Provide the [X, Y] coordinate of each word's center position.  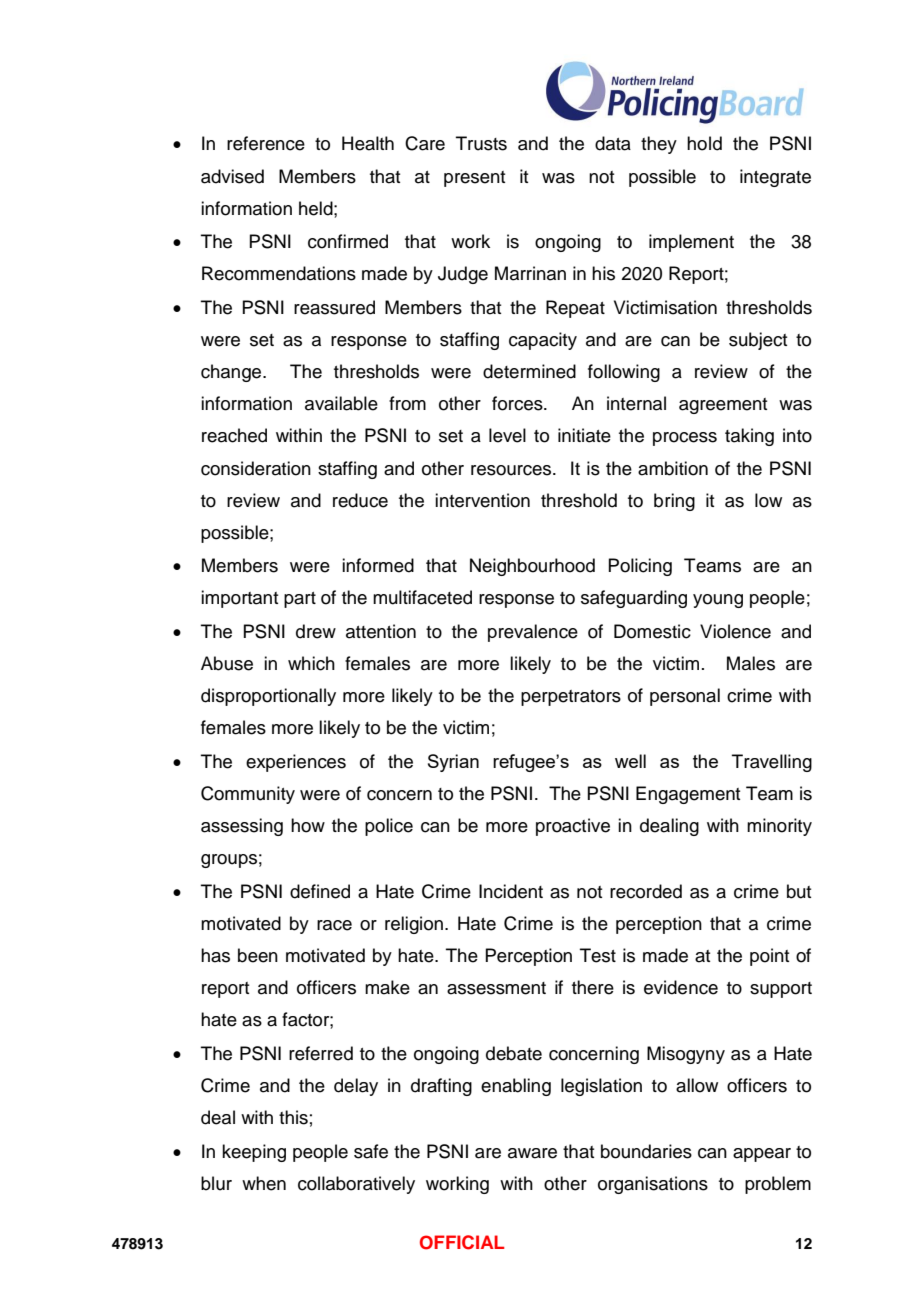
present [474, 179]
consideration [256, 468]
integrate [775, 178]
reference [266, 143]
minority [779, 827]
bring [674, 502]
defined [320, 891]
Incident [511, 891]
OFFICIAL [462, 1242]
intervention [482, 500]
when [264, 1183]
